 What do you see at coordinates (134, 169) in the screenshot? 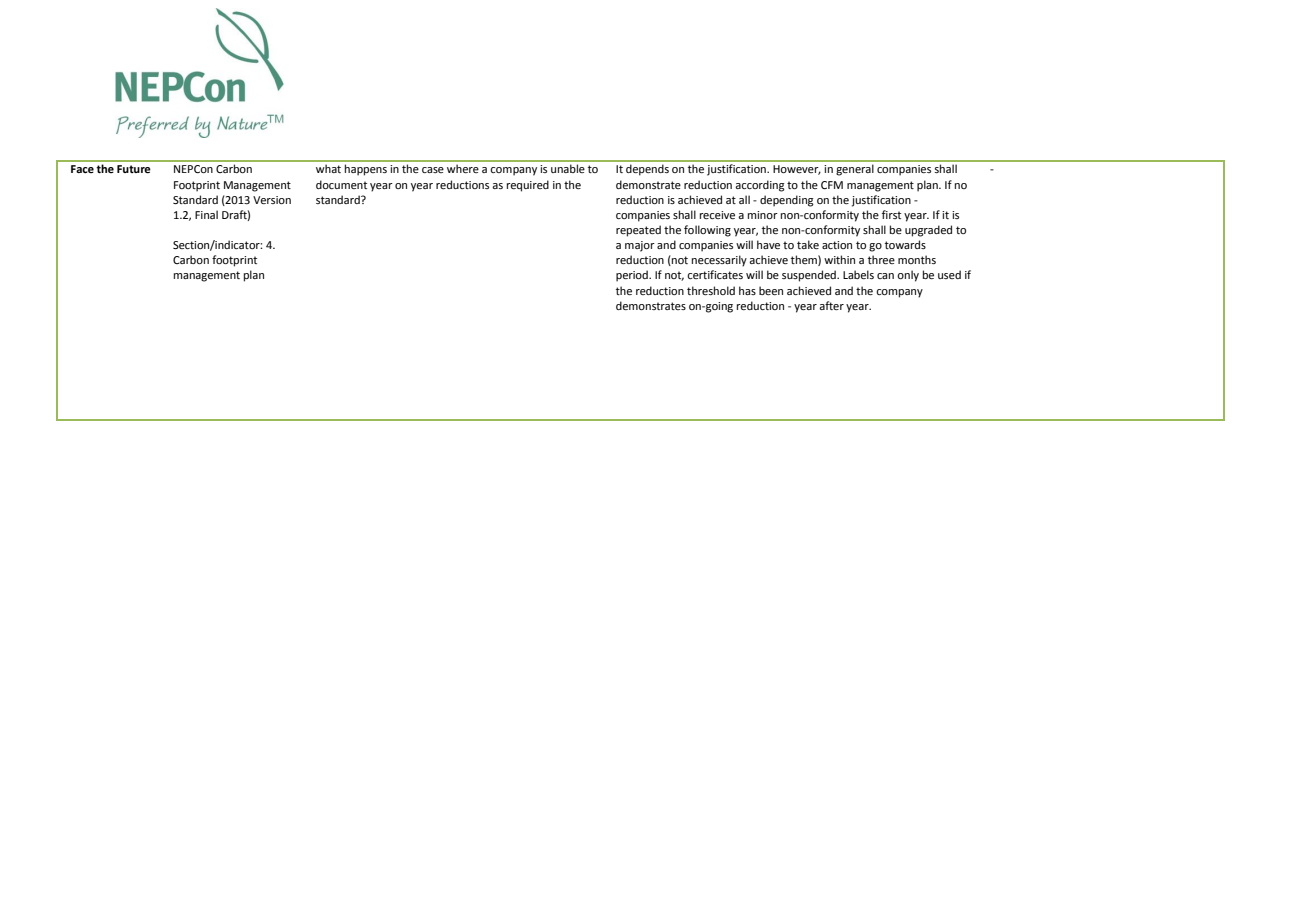
I see `Future` at bounding box center [134, 169].
